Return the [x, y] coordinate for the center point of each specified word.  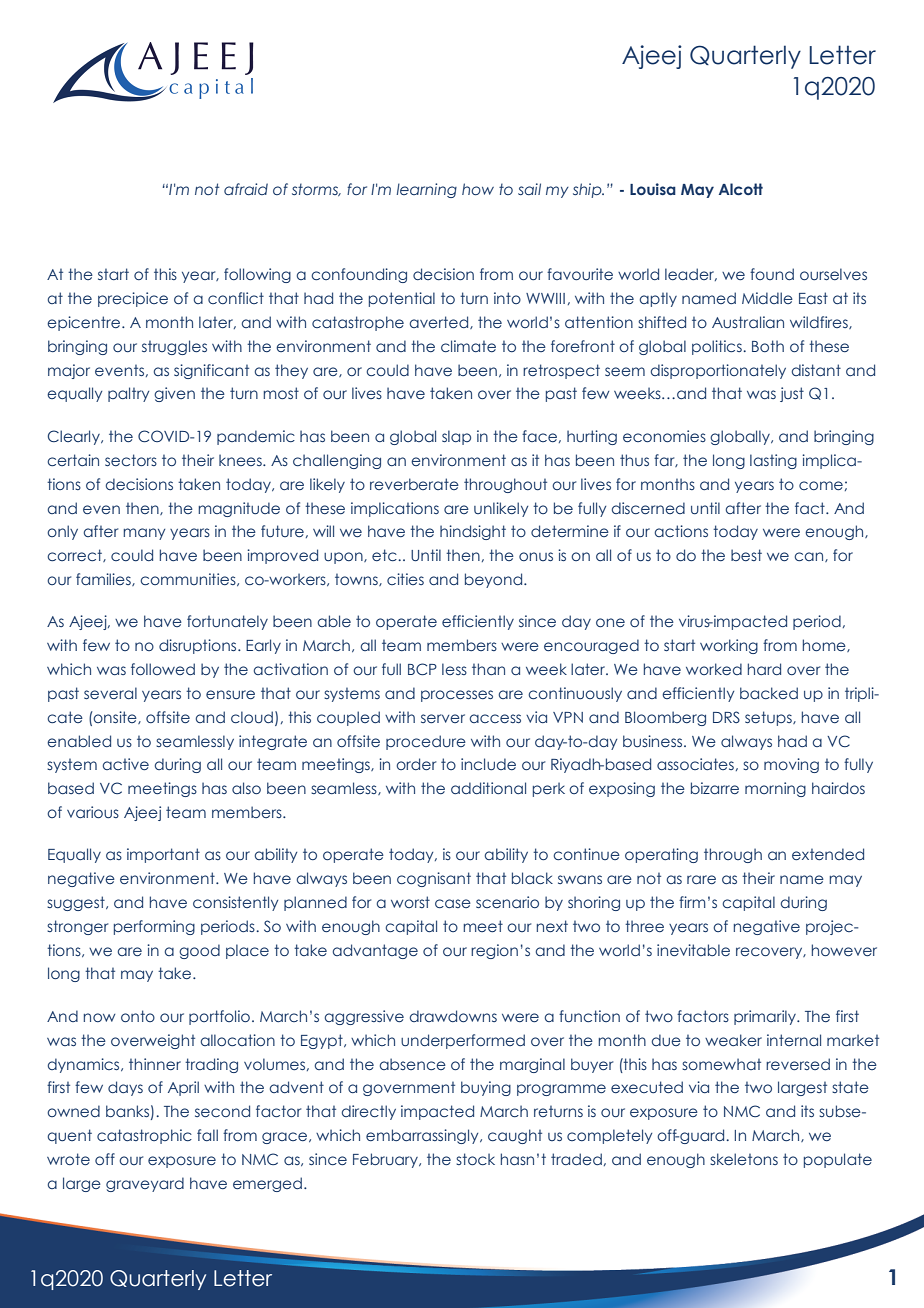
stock [475, 1159]
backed [769, 693]
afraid [246, 189]
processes [457, 696]
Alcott [741, 189]
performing [154, 927]
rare [701, 879]
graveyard [145, 1184]
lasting [773, 461]
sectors [131, 460]
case [453, 903]
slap [456, 437]
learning [427, 190]
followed [163, 669]
